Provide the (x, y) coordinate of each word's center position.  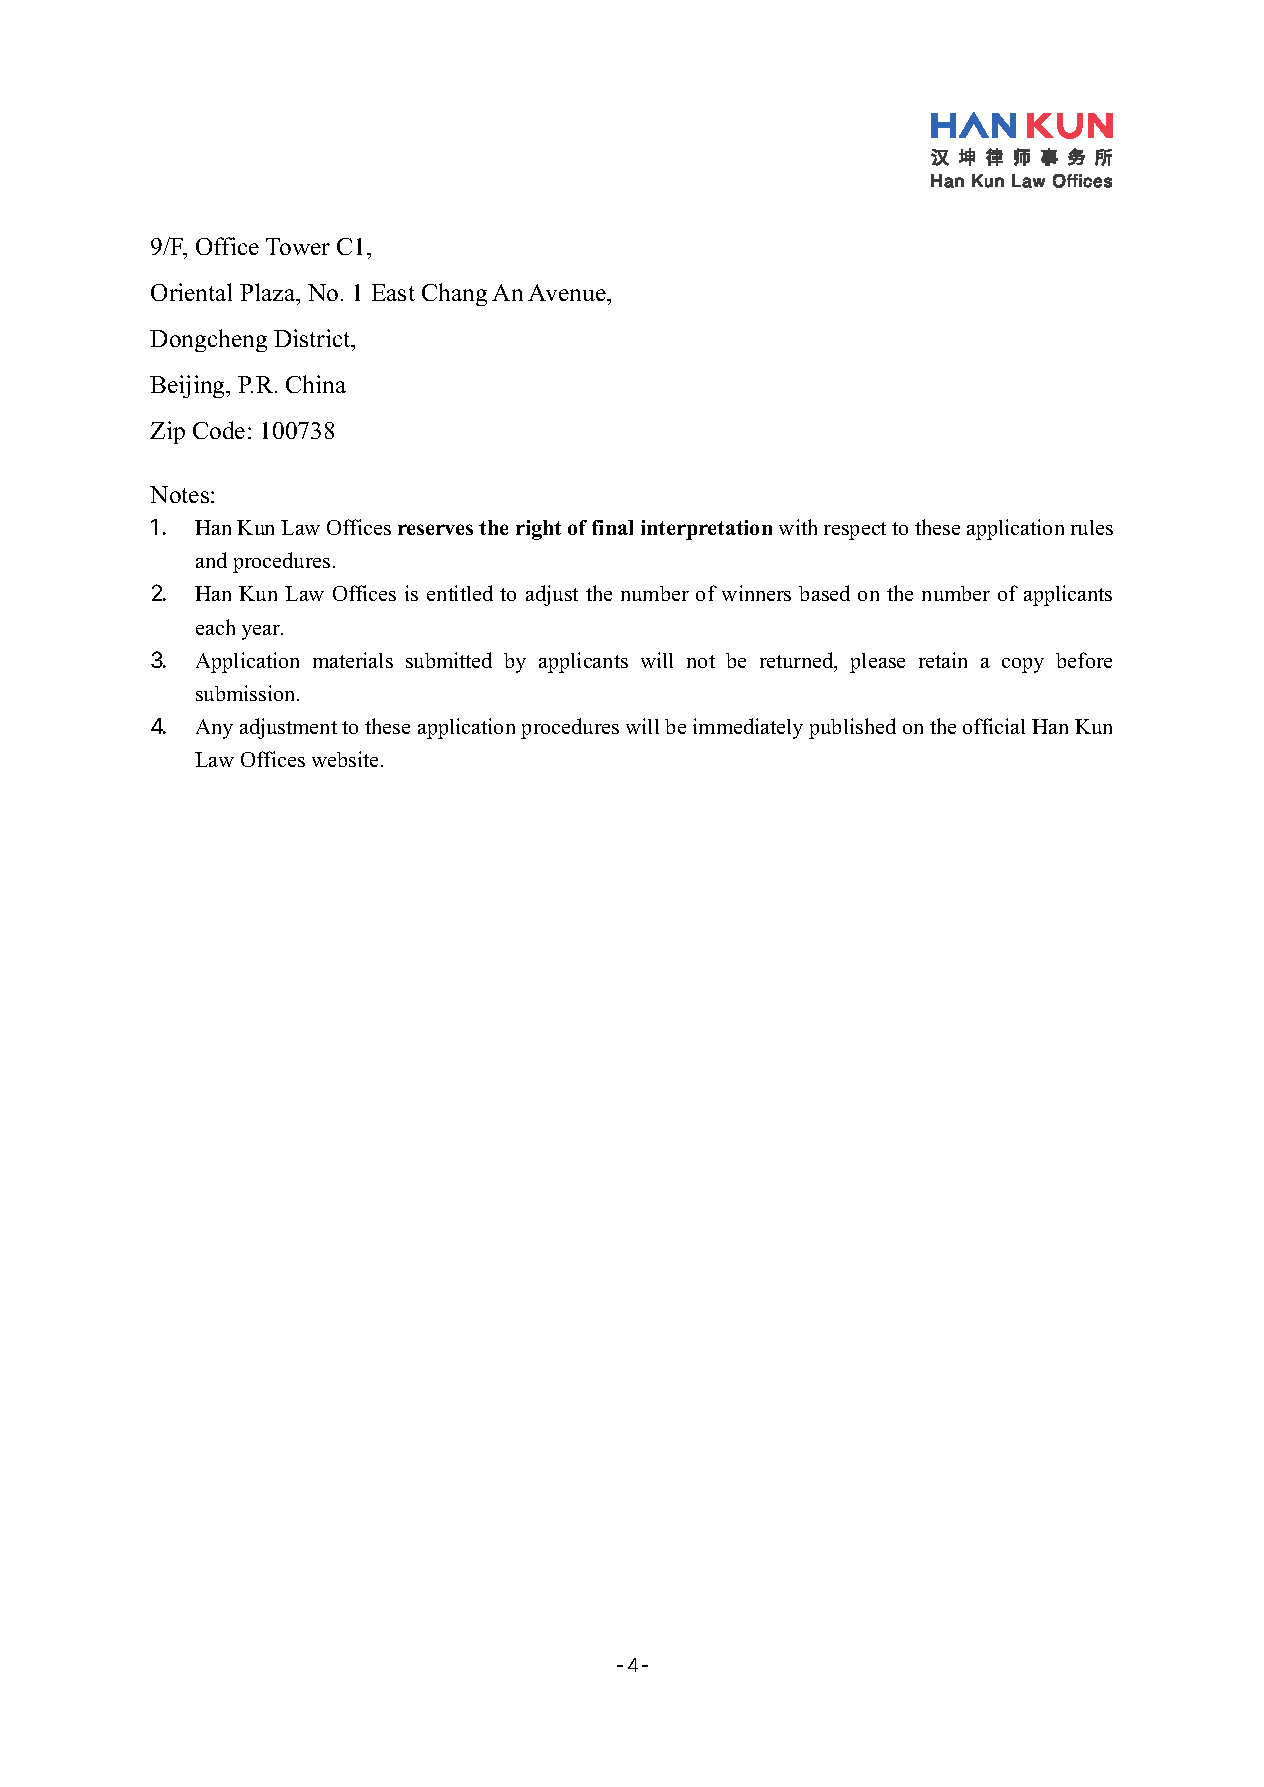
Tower (298, 246)
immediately (748, 728)
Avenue (568, 292)
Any (214, 729)
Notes (181, 494)
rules (1092, 527)
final (612, 527)
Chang (454, 294)
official (994, 726)
